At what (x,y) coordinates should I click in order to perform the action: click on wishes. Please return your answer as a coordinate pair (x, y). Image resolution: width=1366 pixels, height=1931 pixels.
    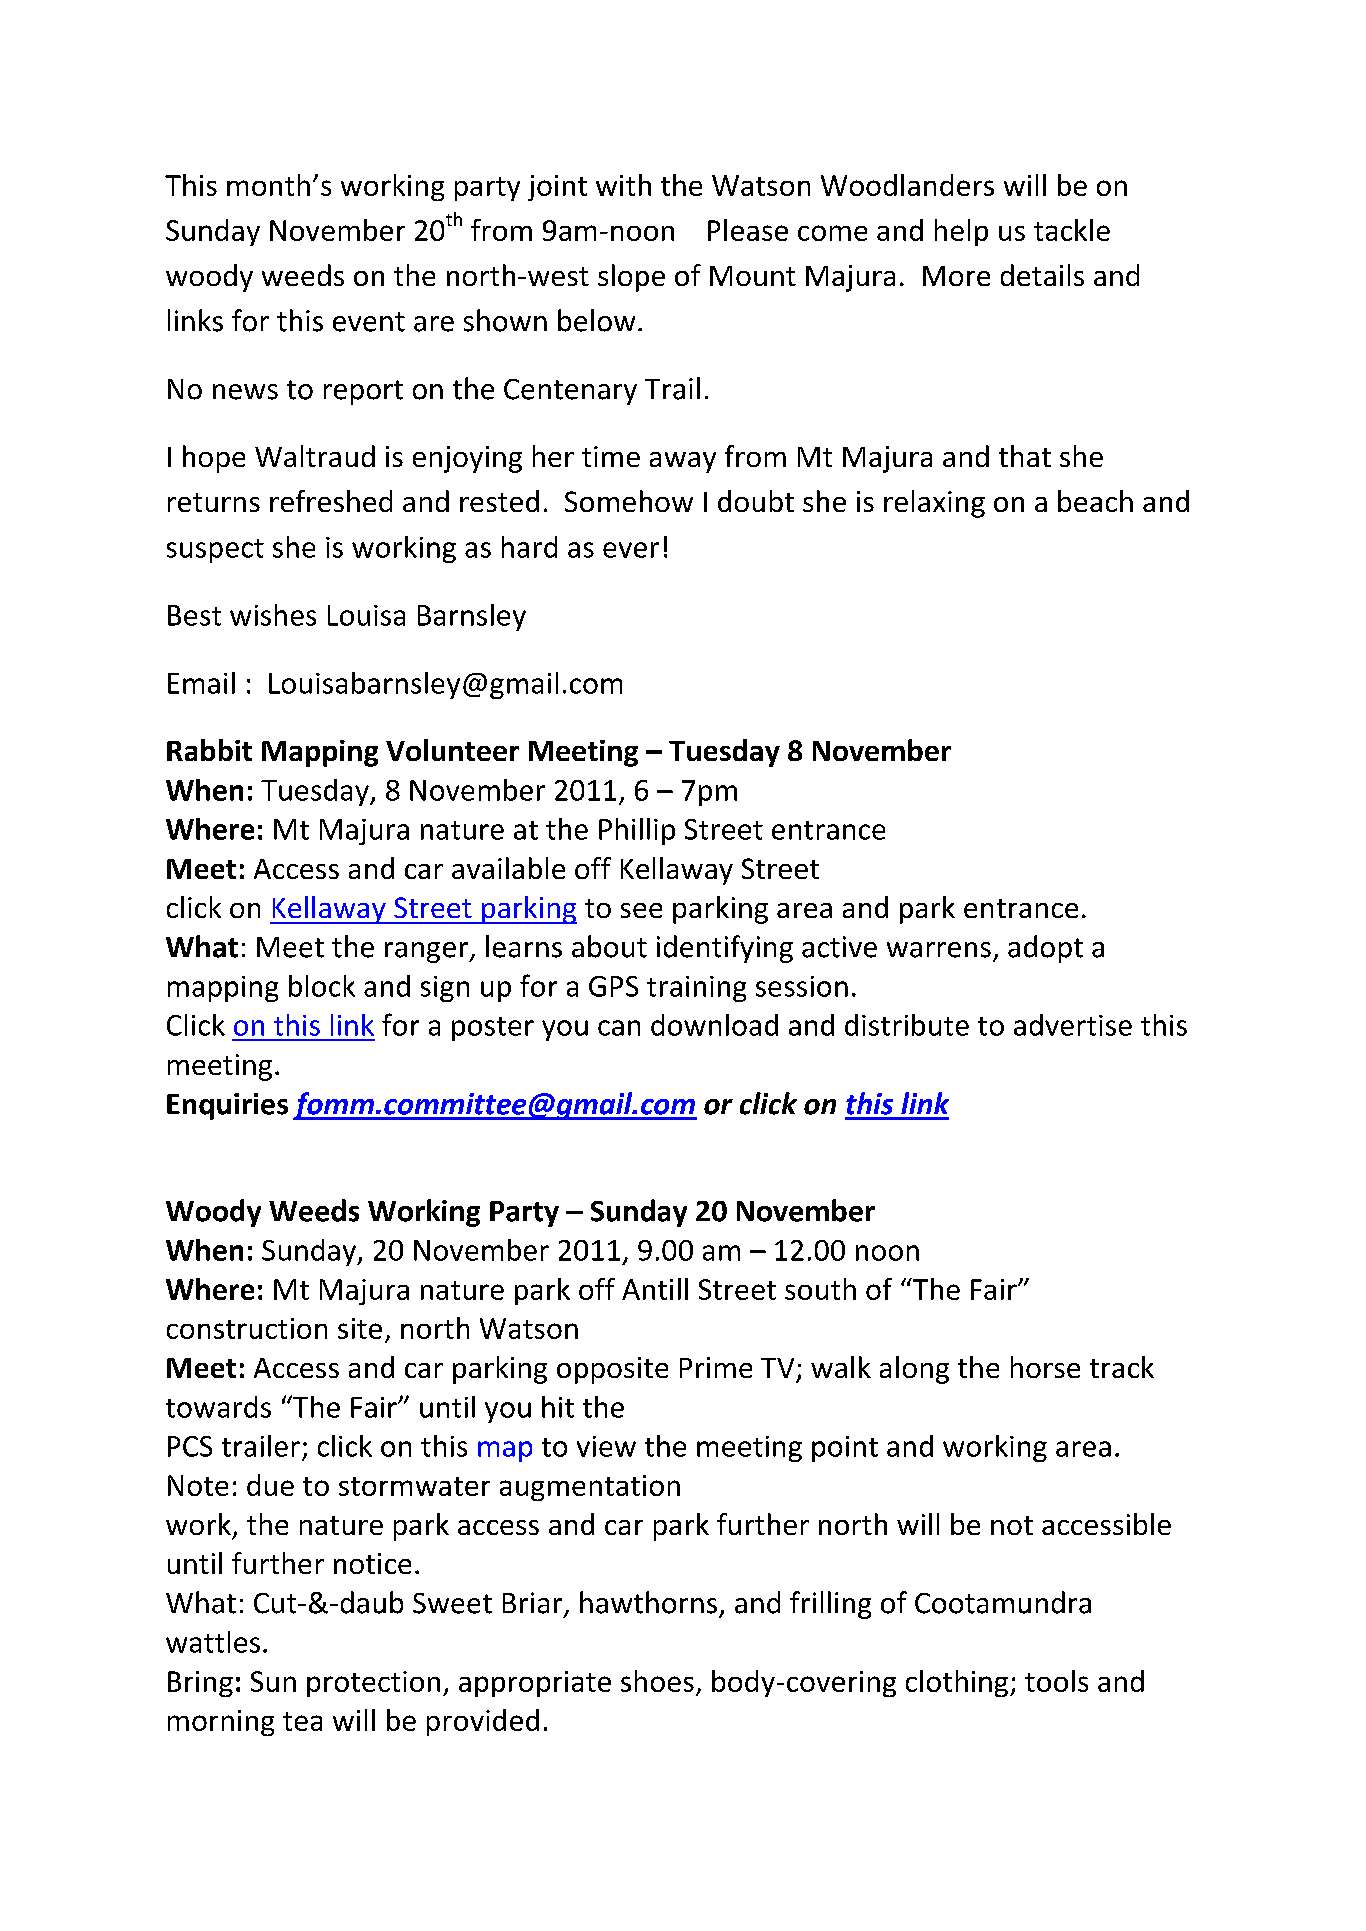
    Looking at the image, I should click on (273, 615).
